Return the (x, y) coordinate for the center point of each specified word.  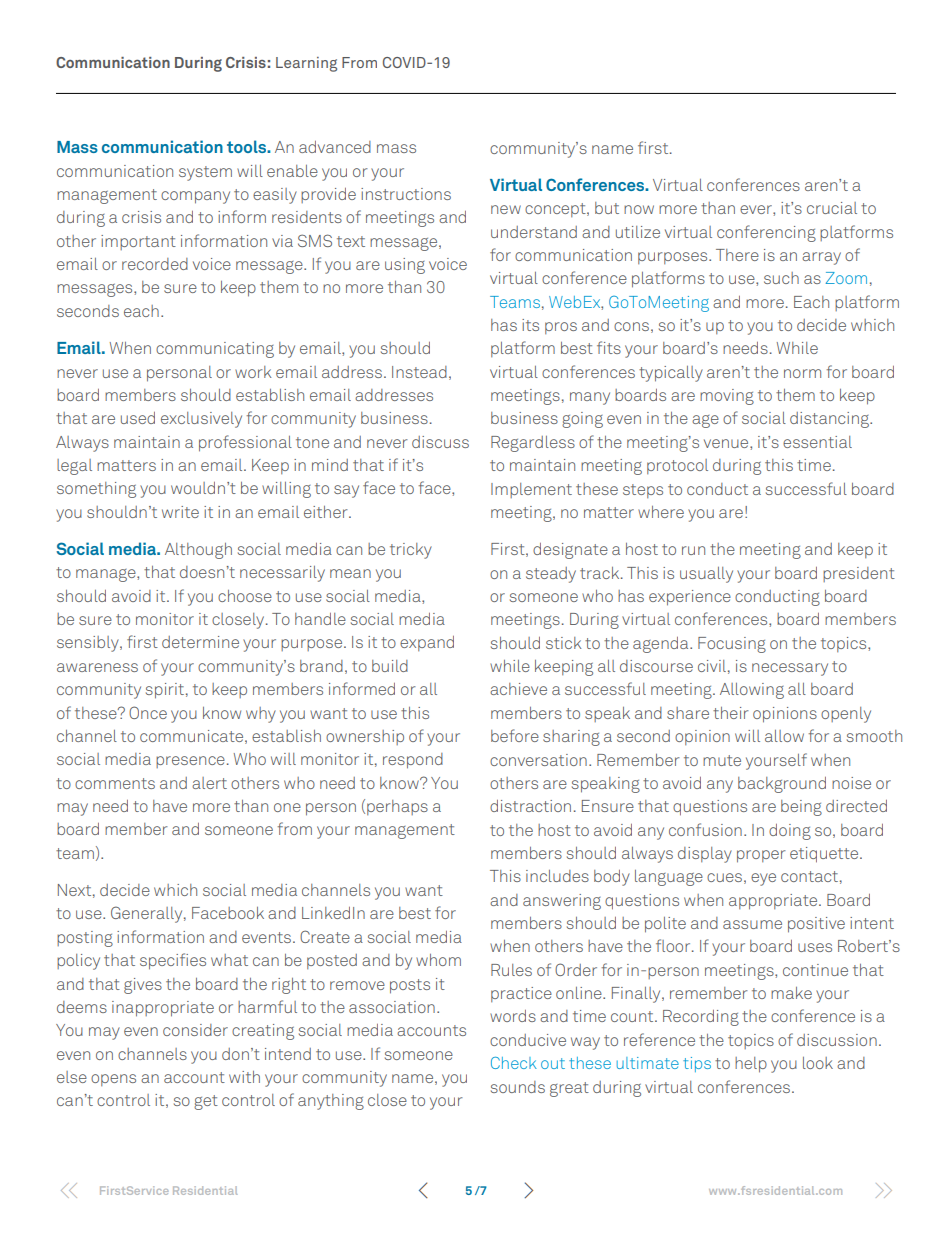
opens (113, 1080)
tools (247, 146)
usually (706, 575)
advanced (335, 147)
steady (551, 575)
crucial (832, 208)
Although (198, 551)
